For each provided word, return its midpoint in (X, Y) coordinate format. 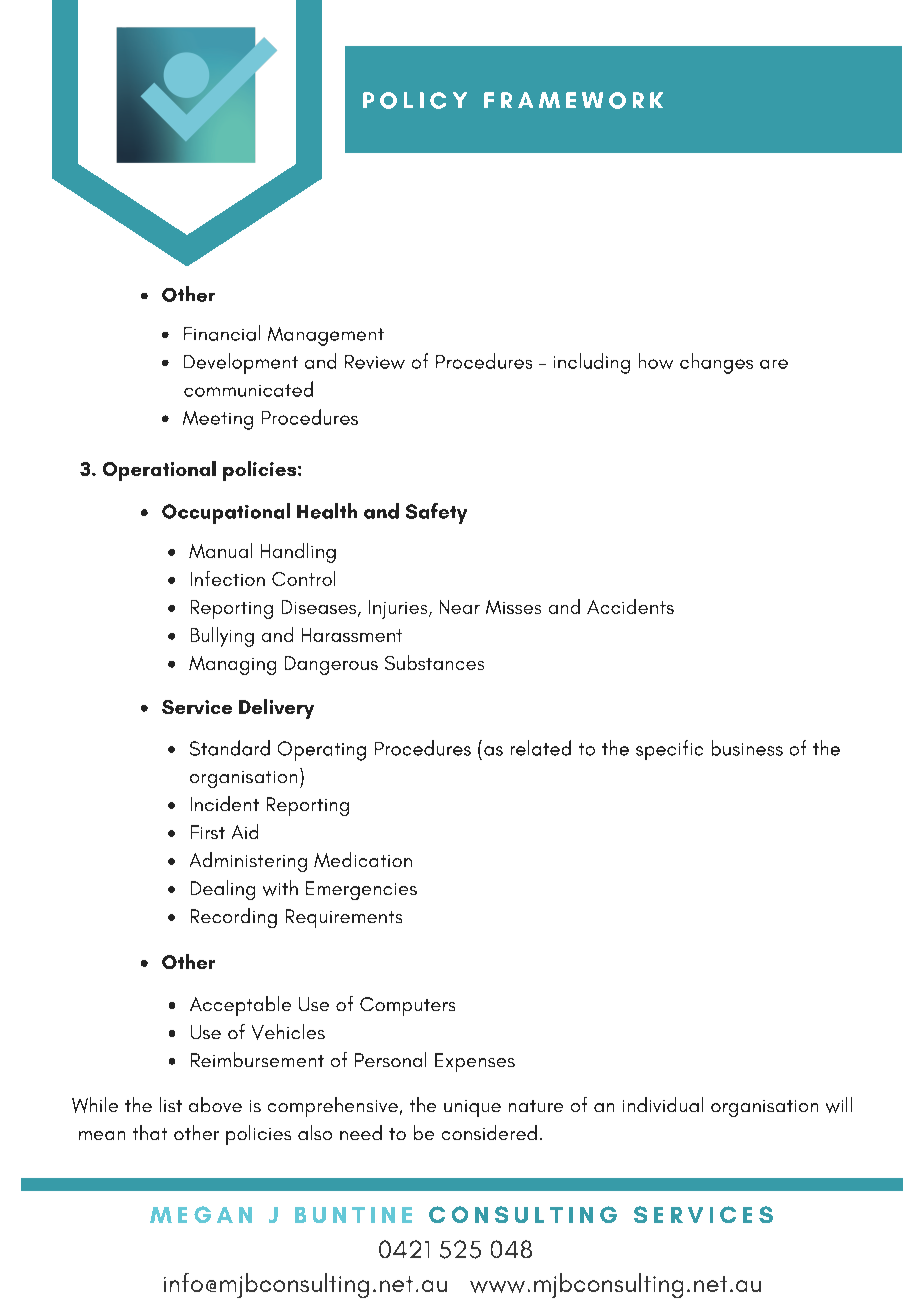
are (774, 364)
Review (375, 362)
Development (241, 363)
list (171, 1104)
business (747, 748)
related (541, 748)
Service (197, 707)
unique (472, 1108)
